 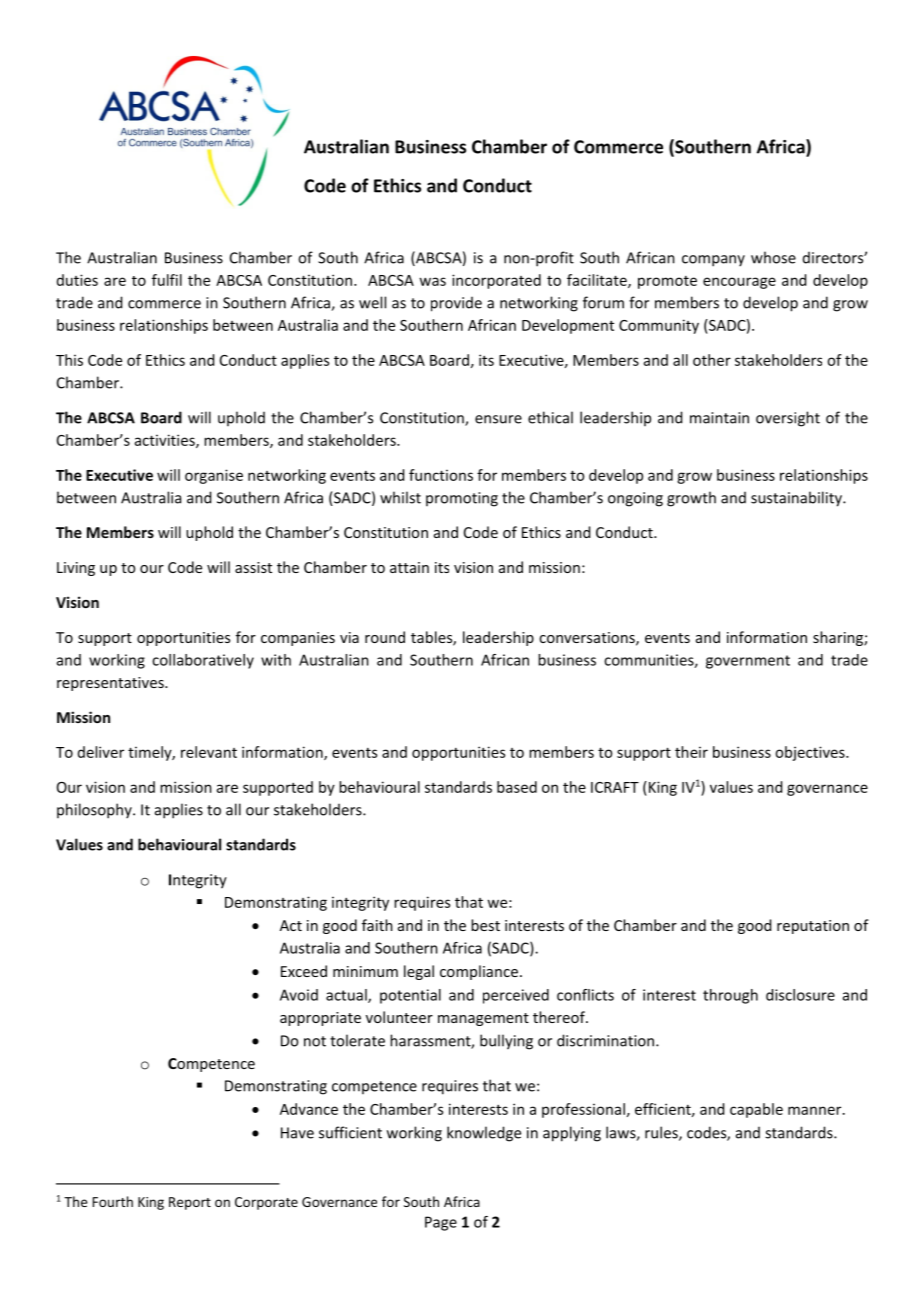 What do you see at coordinates (190, 1203) in the screenshot?
I see `Report` at bounding box center [190, 1203].
